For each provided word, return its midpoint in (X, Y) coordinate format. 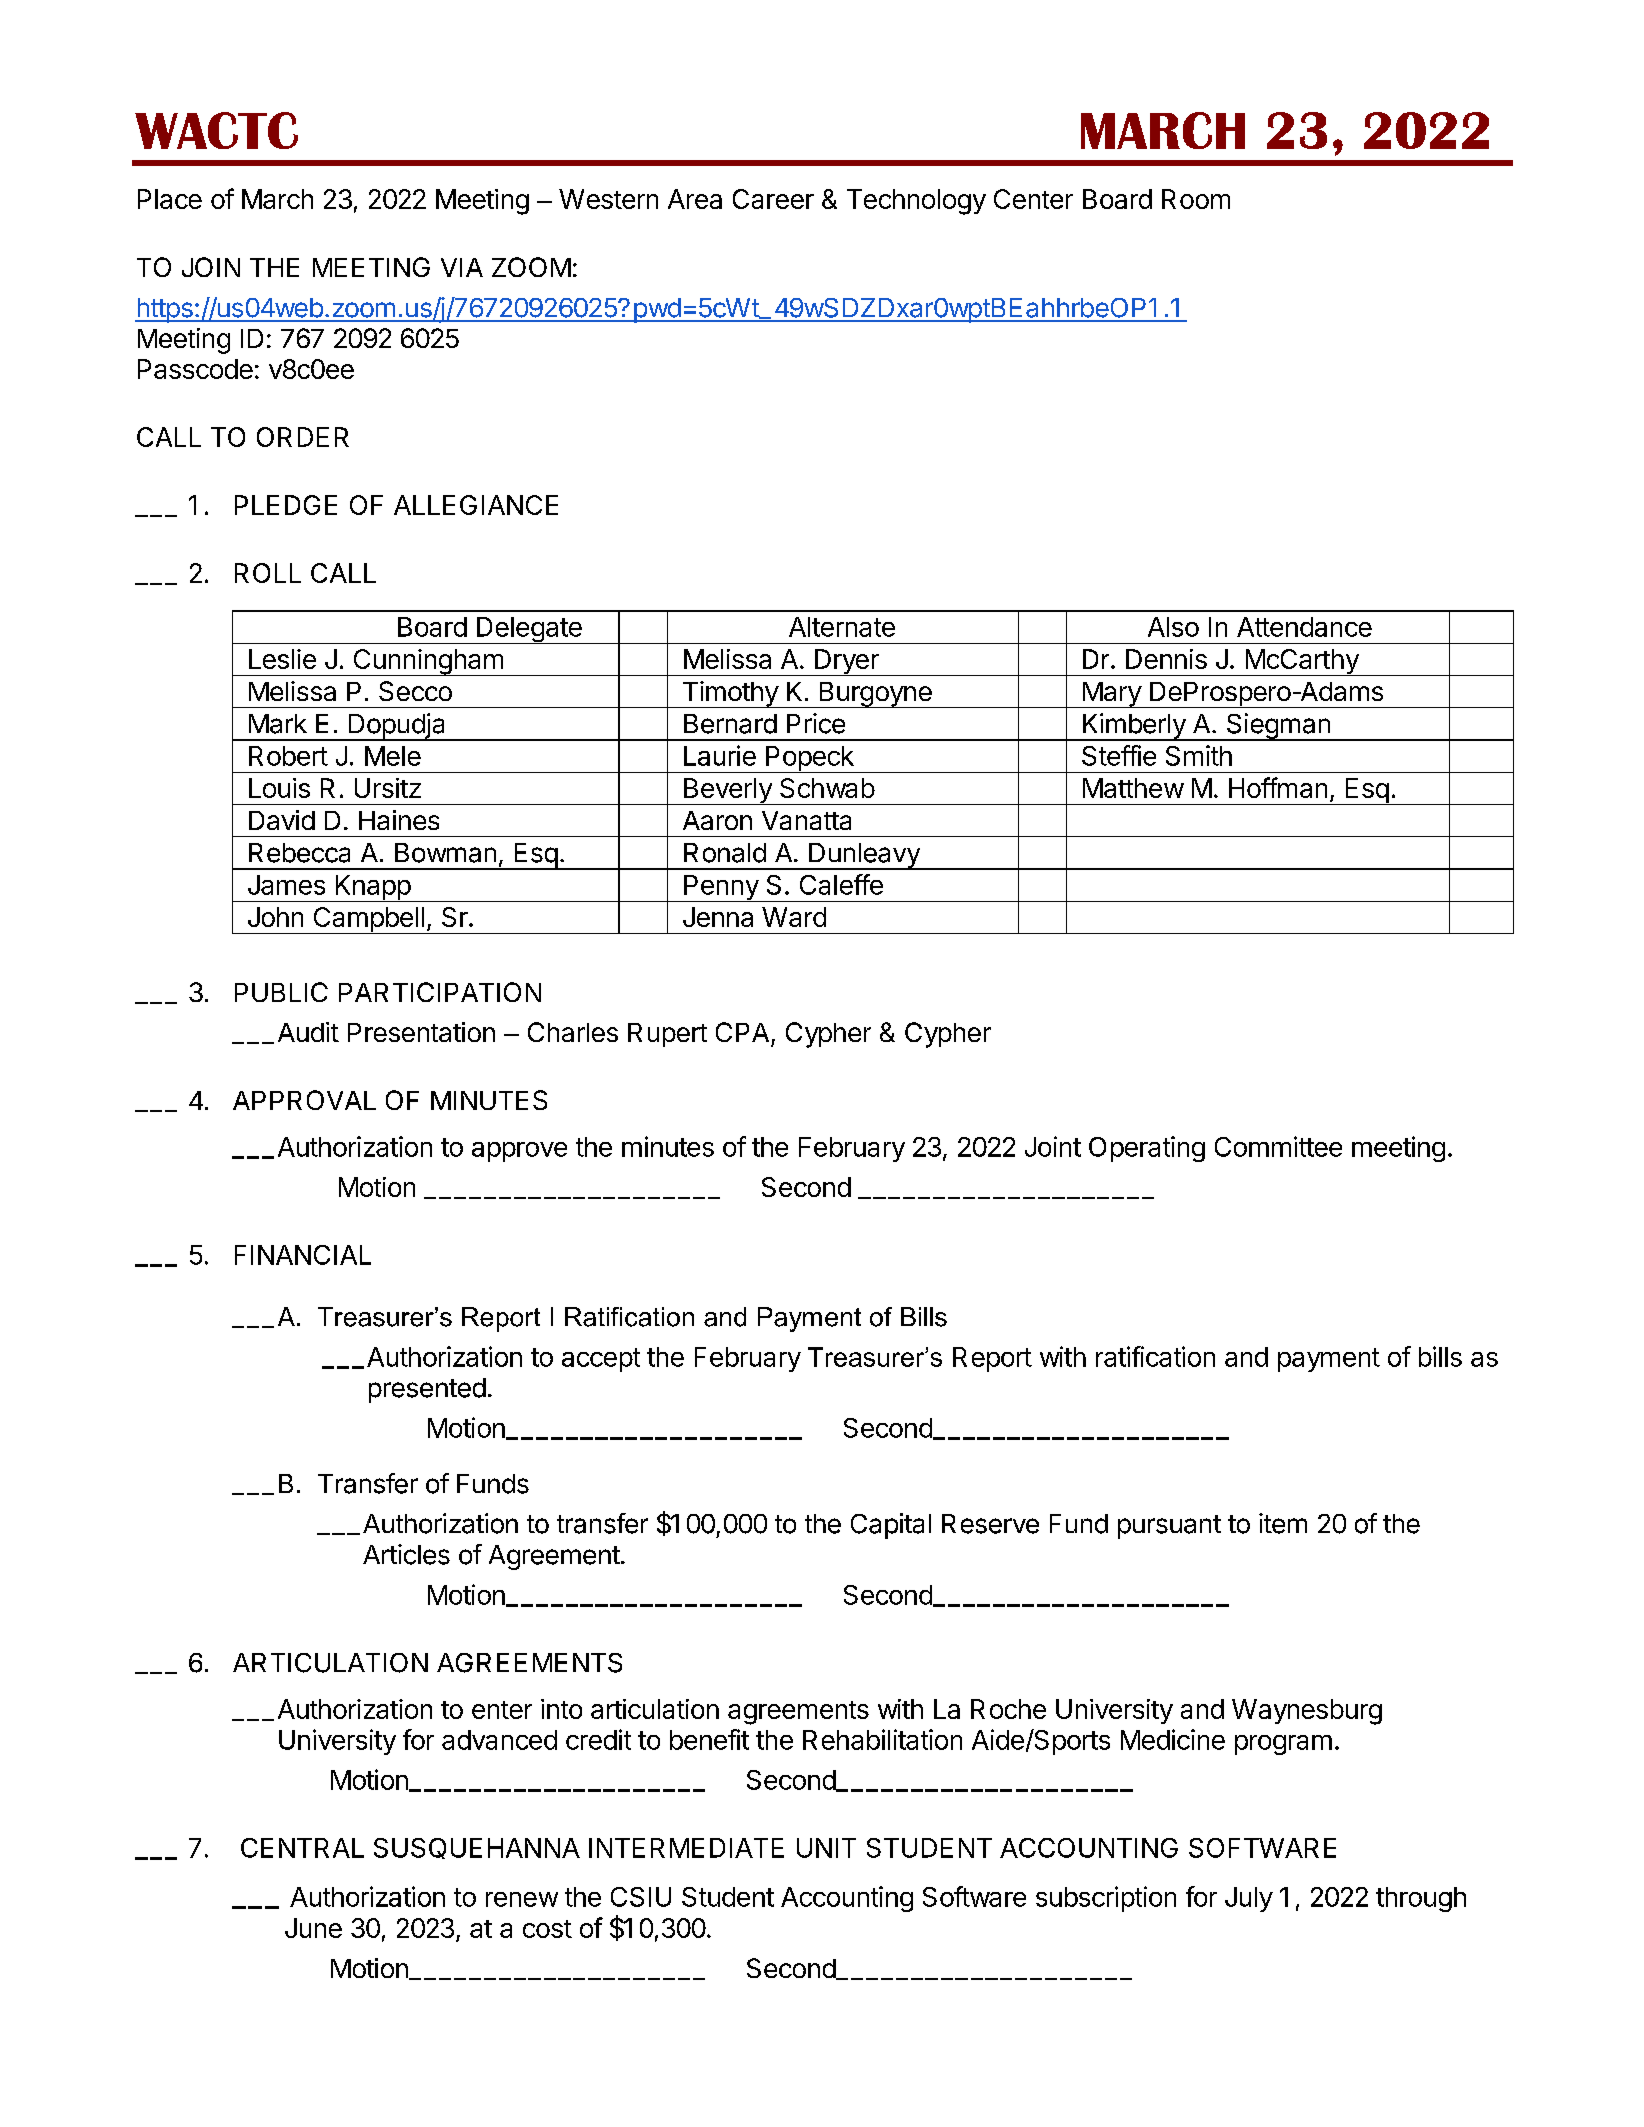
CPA (742, 1032)
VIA (462, 267)
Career (773, 199)
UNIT (826, 1848)
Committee (1278, 1146)
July (1249, 1899)
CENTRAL (302, 1848)
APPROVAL (304, 1100)
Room (1196, 199)
